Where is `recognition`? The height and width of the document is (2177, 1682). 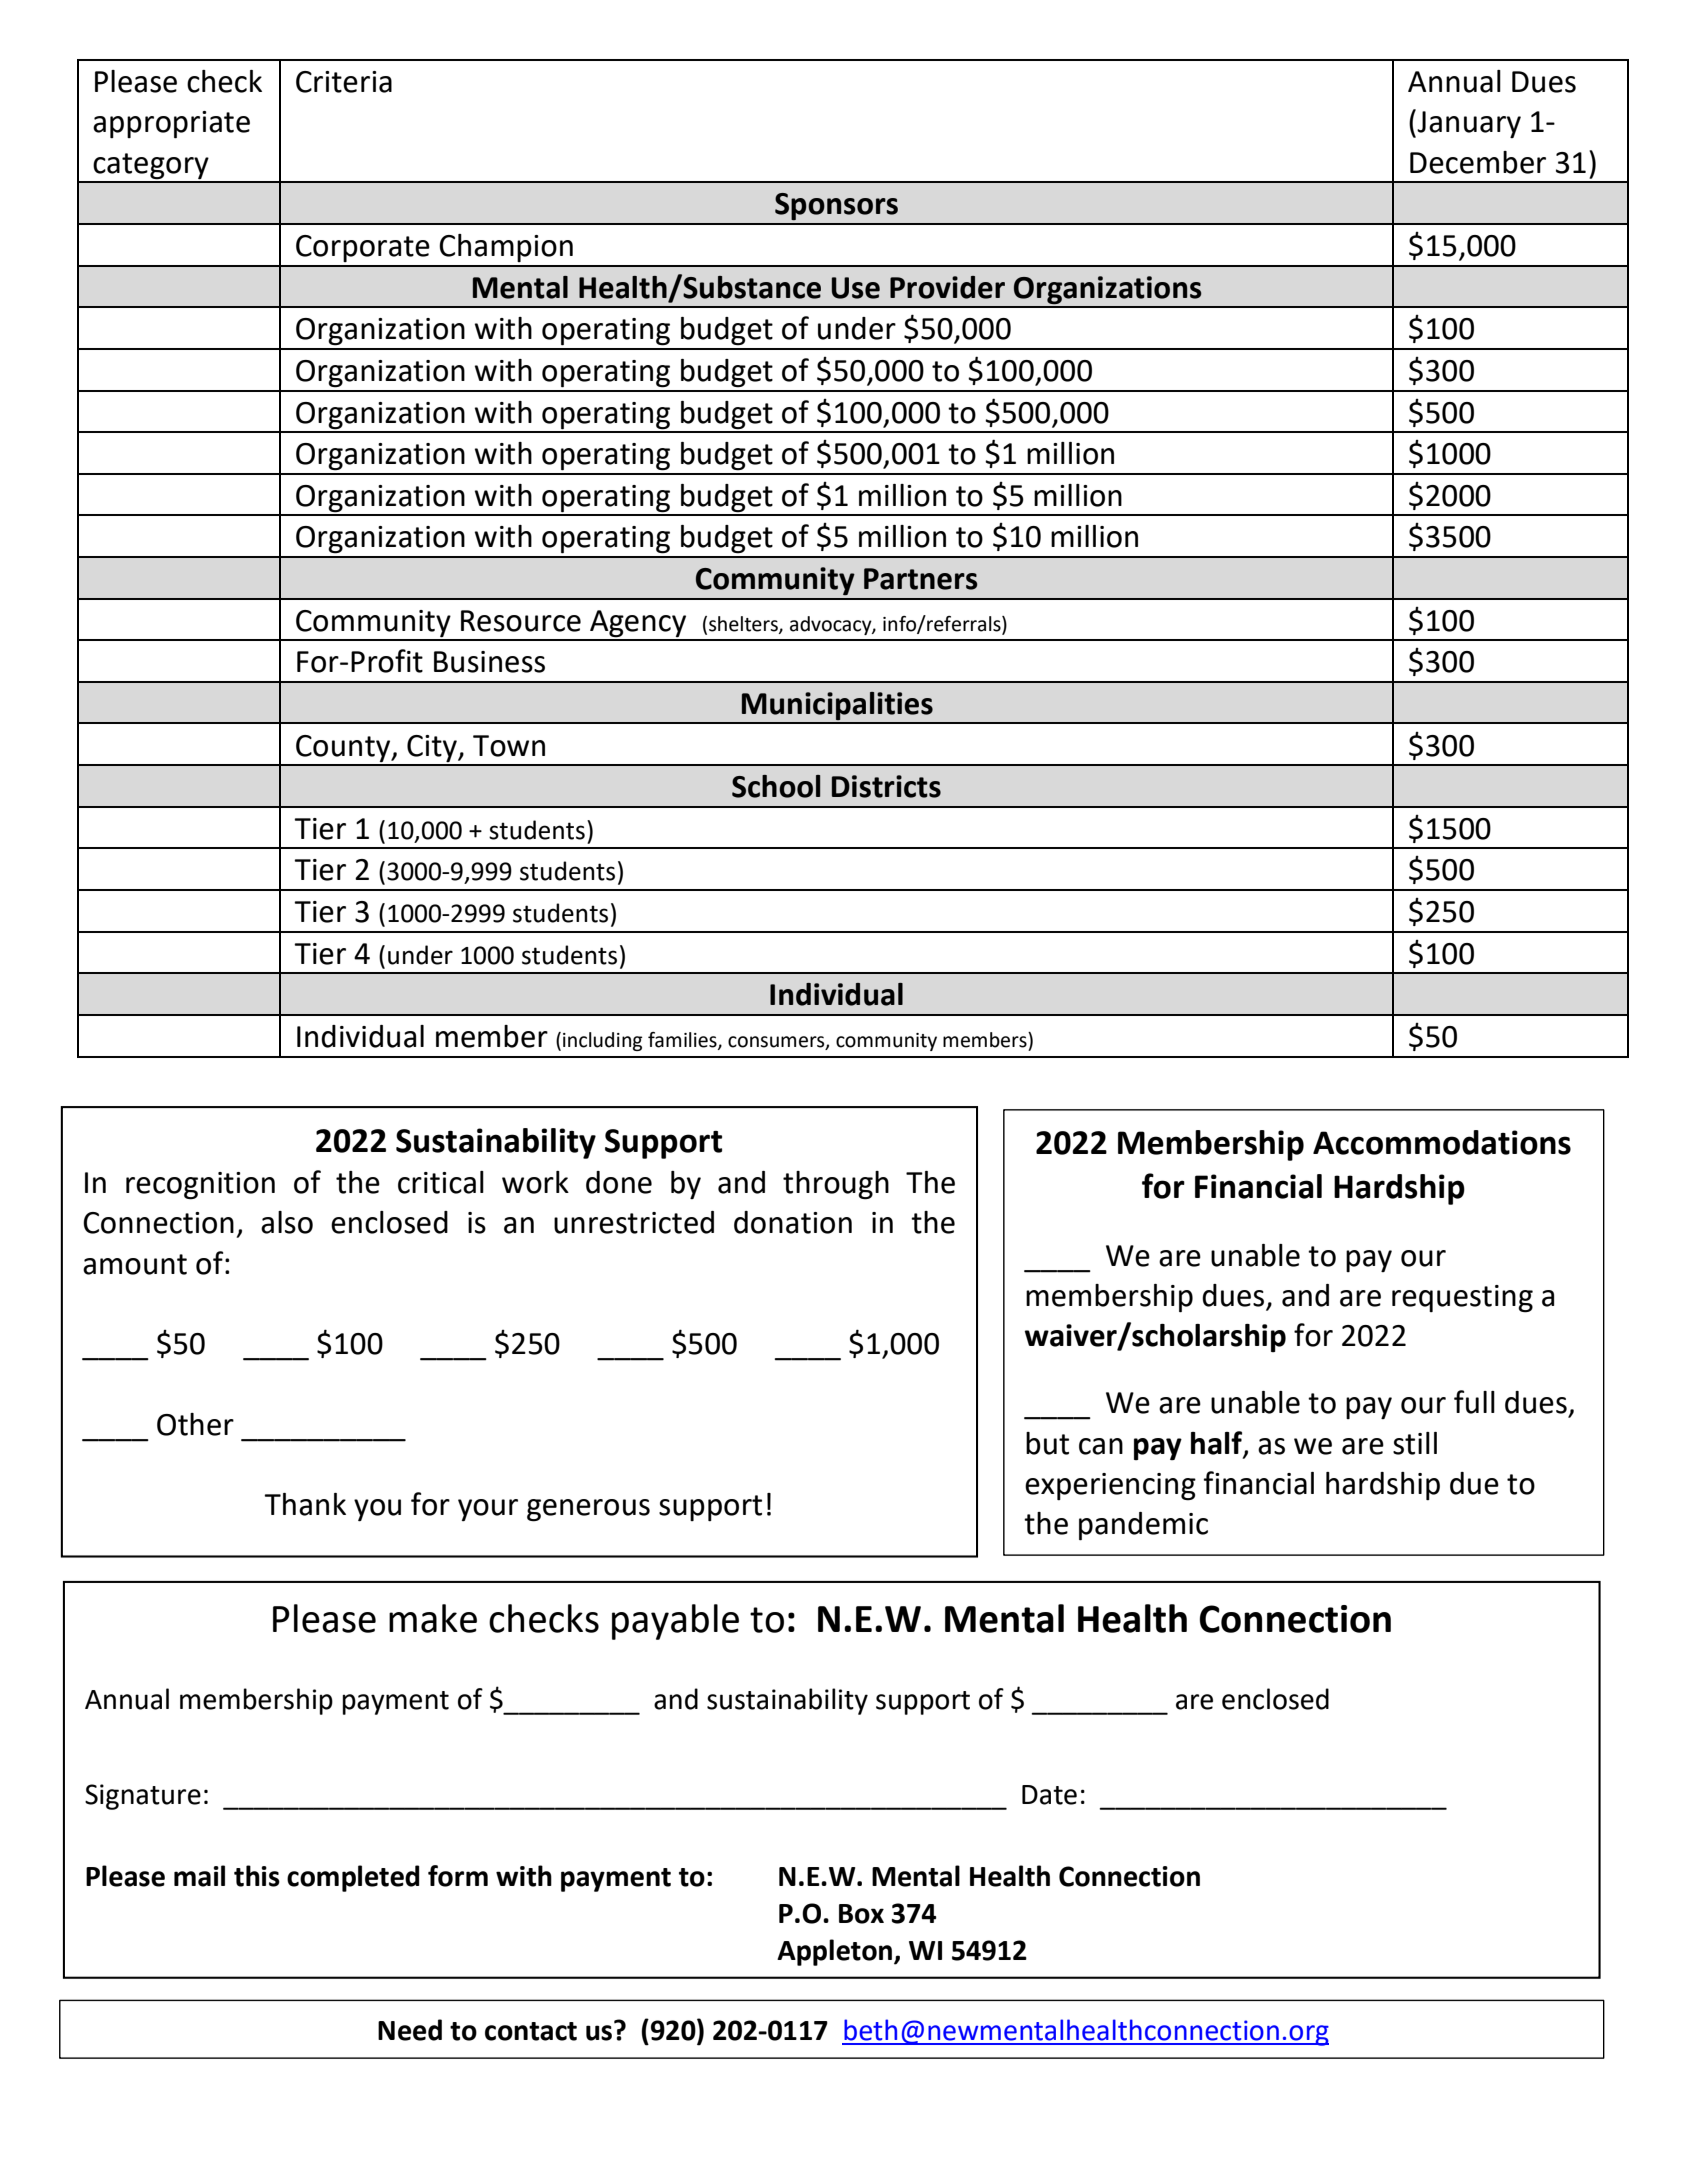
recognition is located at coordinates (200, 1186).
